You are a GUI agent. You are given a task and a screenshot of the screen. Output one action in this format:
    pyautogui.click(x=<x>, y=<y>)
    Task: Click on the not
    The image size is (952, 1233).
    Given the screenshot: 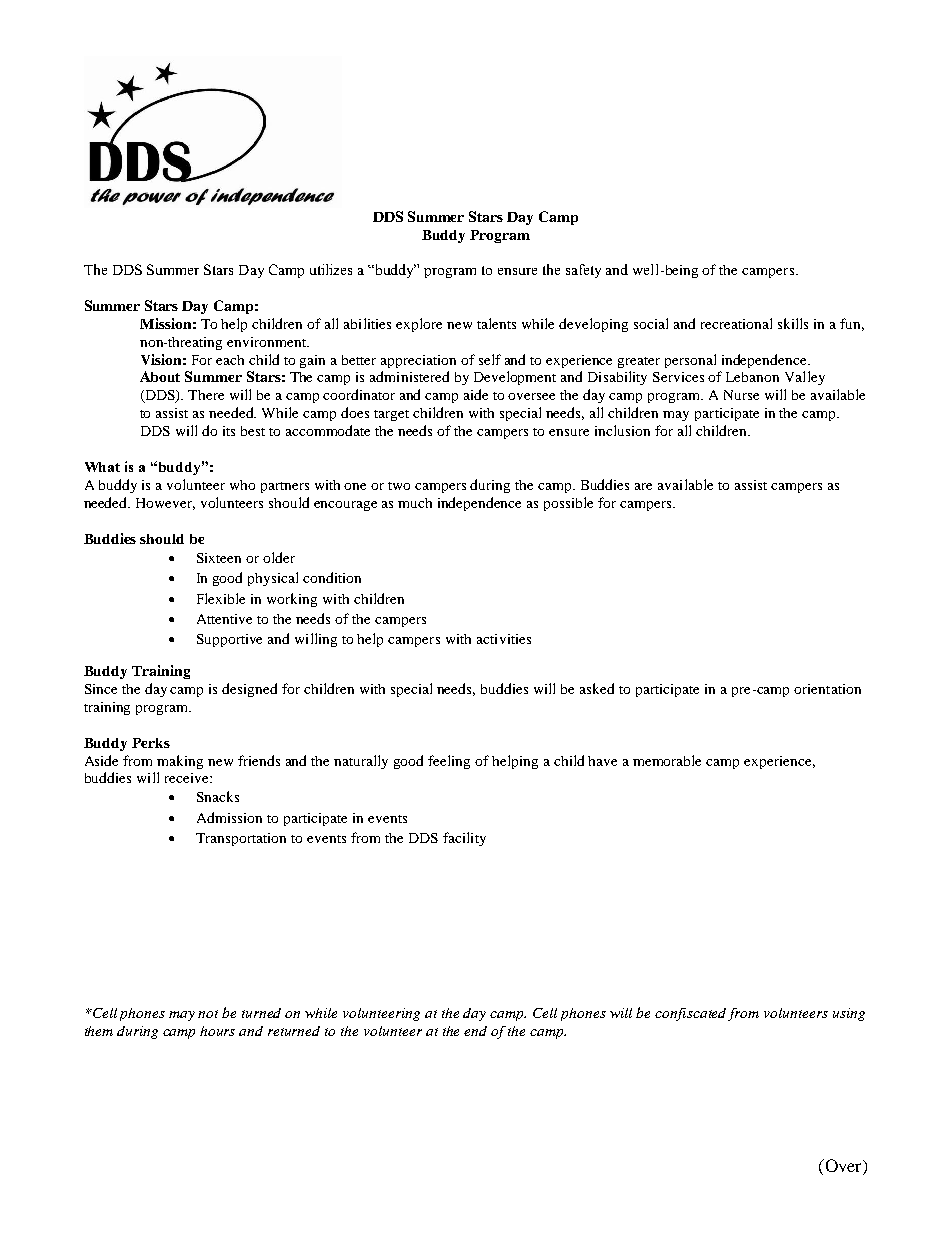 What is the action you would take?
    pyautogui.click(x=208, y=1014)
